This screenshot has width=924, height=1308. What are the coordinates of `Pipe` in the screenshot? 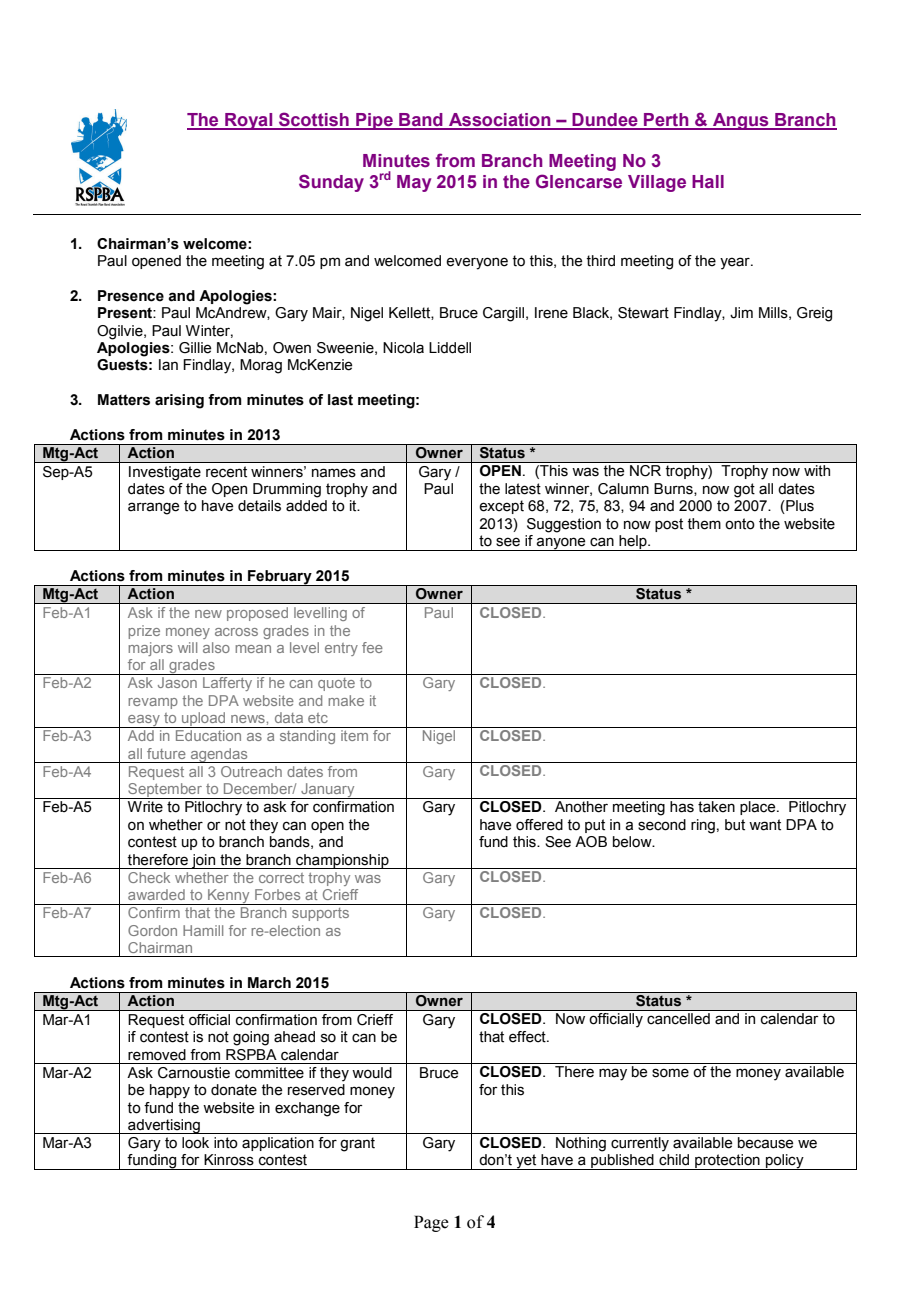 It's located at (374, 121).
